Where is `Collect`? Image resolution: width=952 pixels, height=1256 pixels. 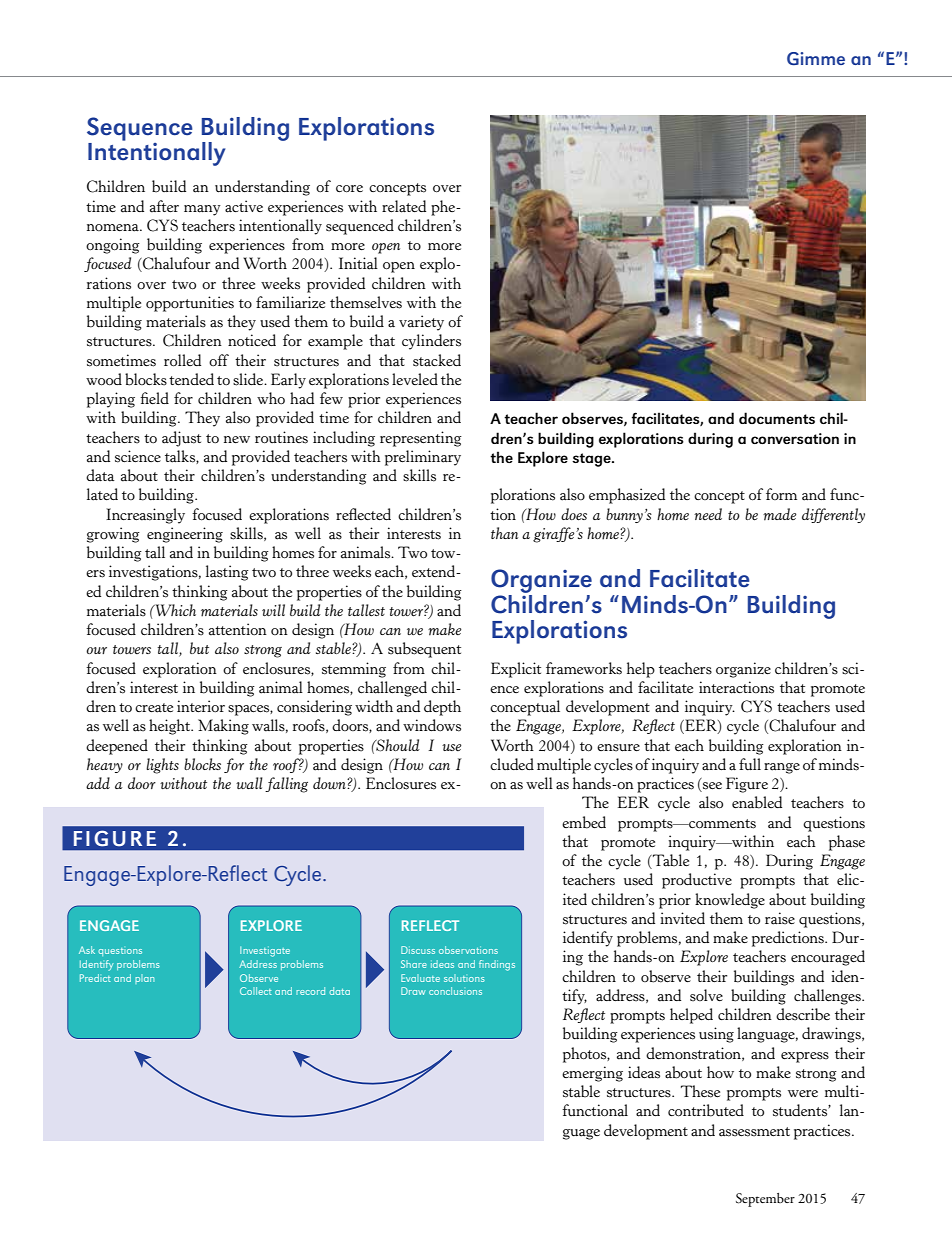 Collect is located at coordinates (256, 991).
